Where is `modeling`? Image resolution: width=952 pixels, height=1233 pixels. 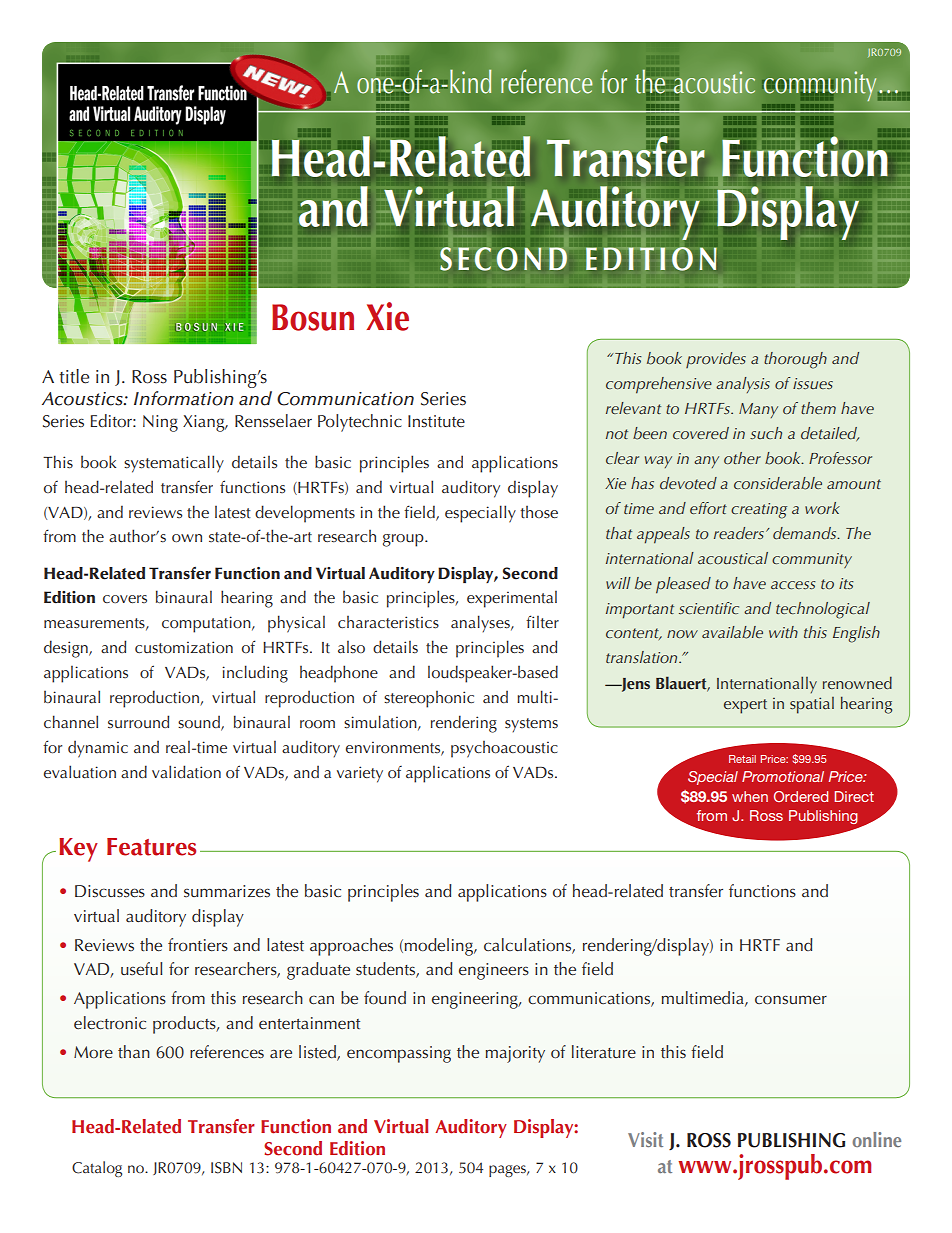 modeling is located at coordinates (440, 947).
